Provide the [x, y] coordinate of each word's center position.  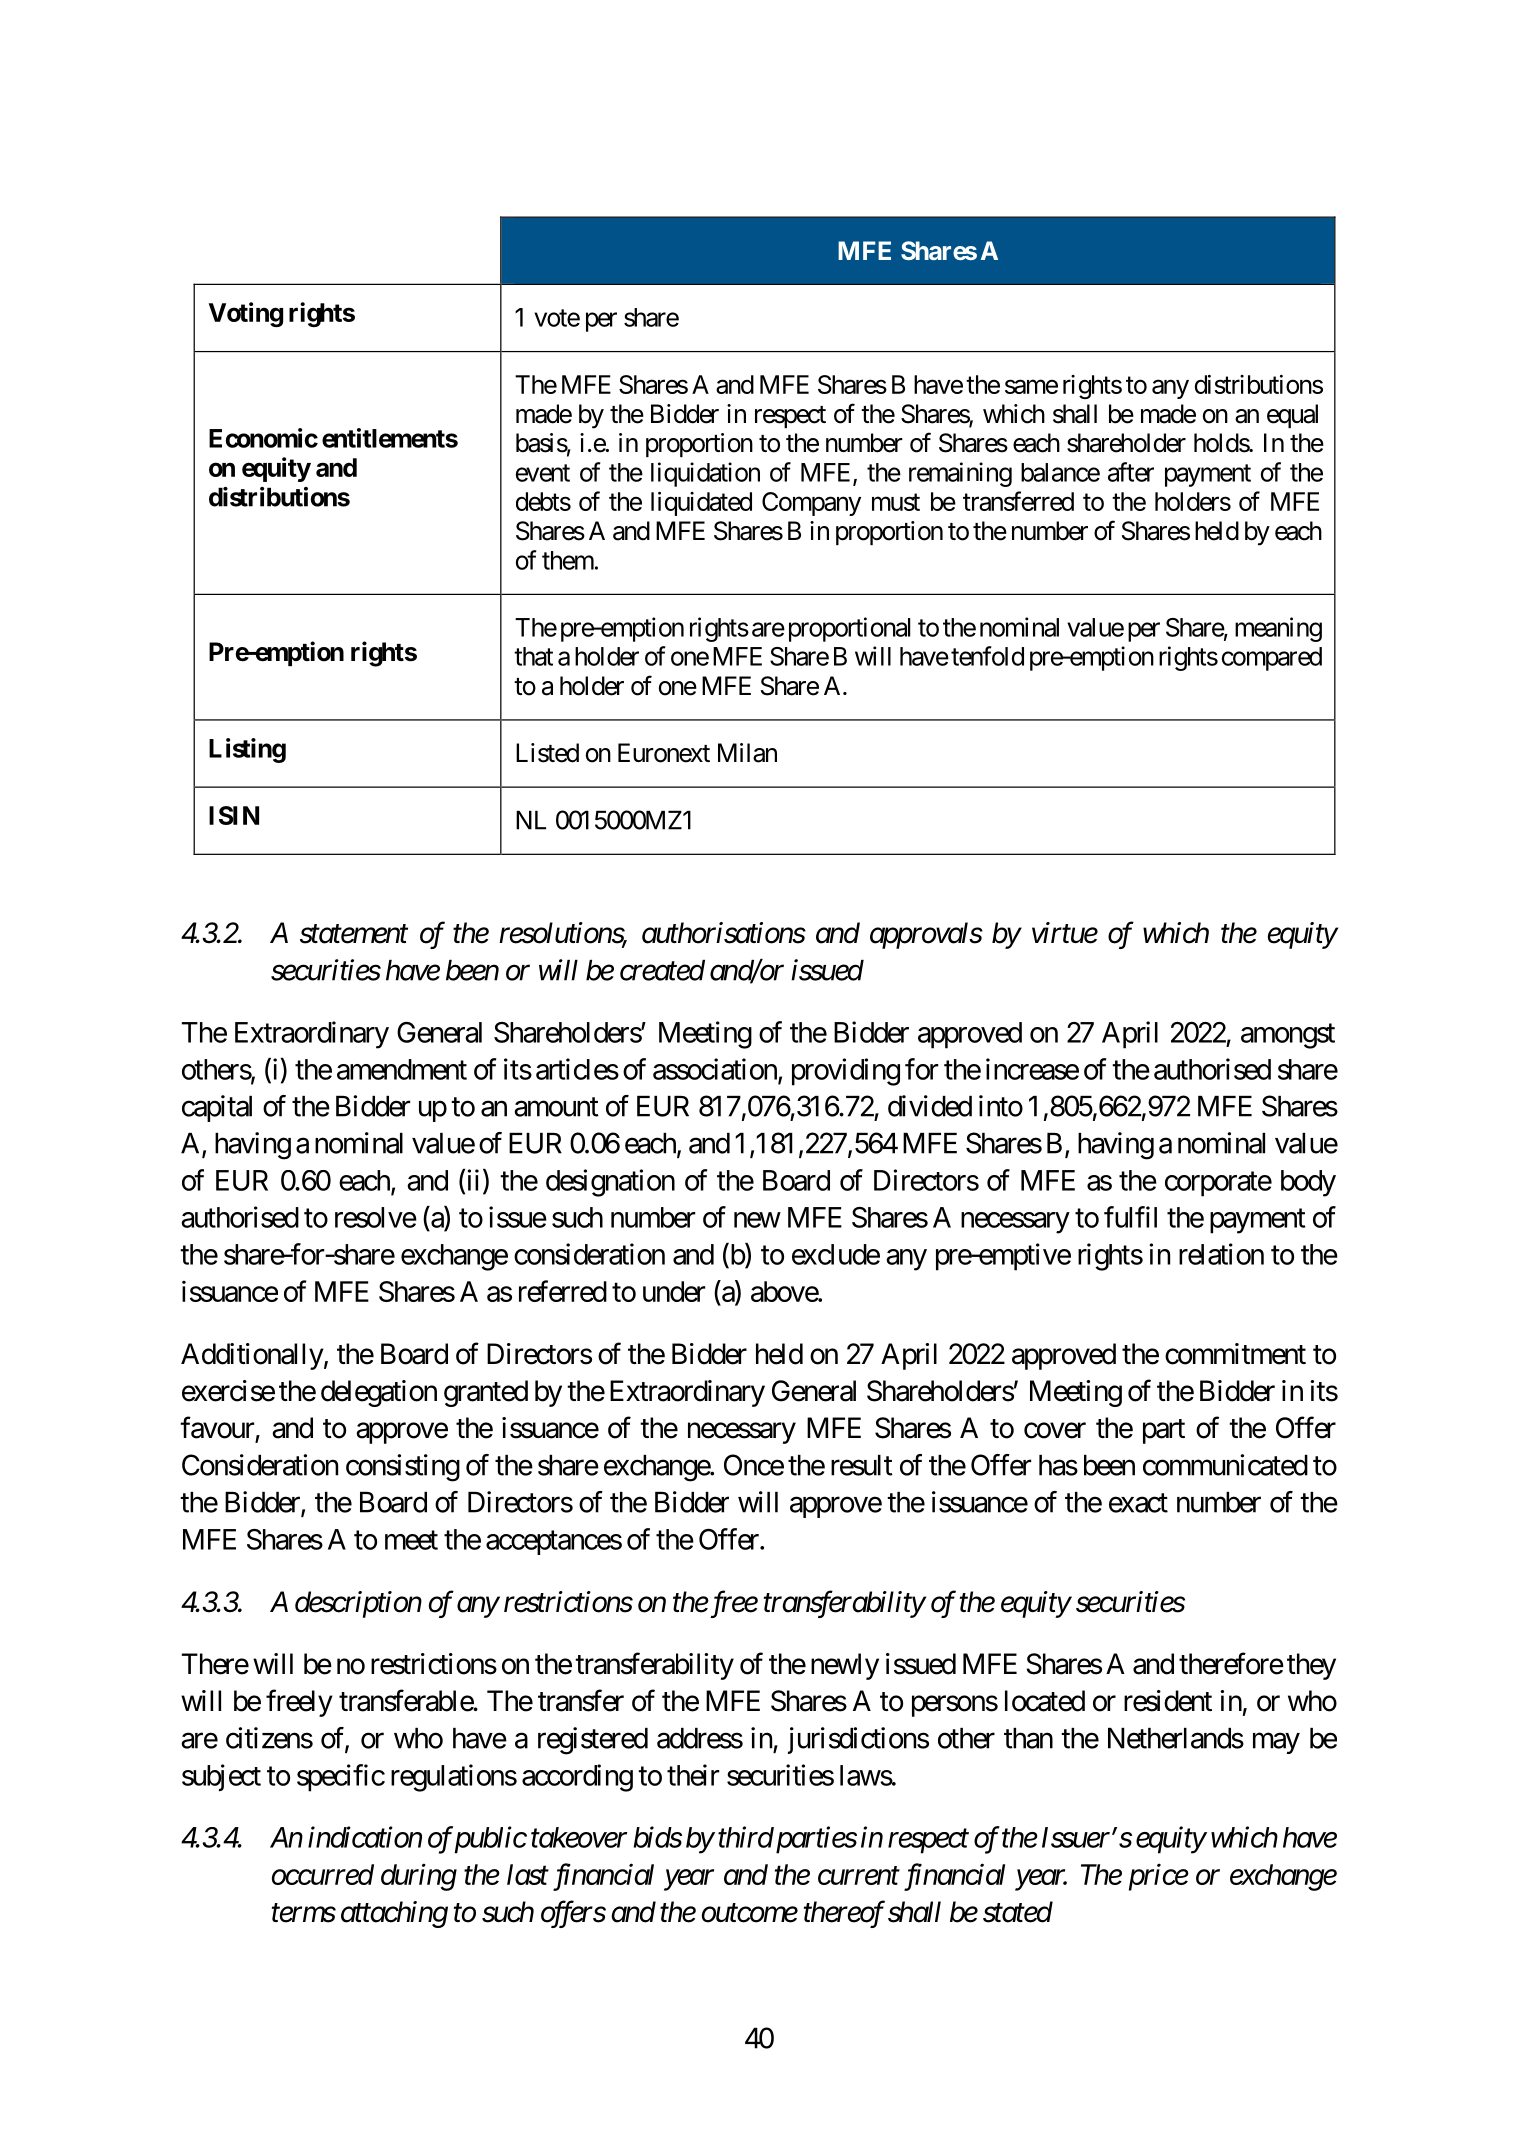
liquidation [705, 474]
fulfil [1130, 1217]
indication [365, 1837]
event [543, 473]
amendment [402, 1069]
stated [1018, 1912]
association [716, 1070]
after [1131, 472]
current [859, 1876]
